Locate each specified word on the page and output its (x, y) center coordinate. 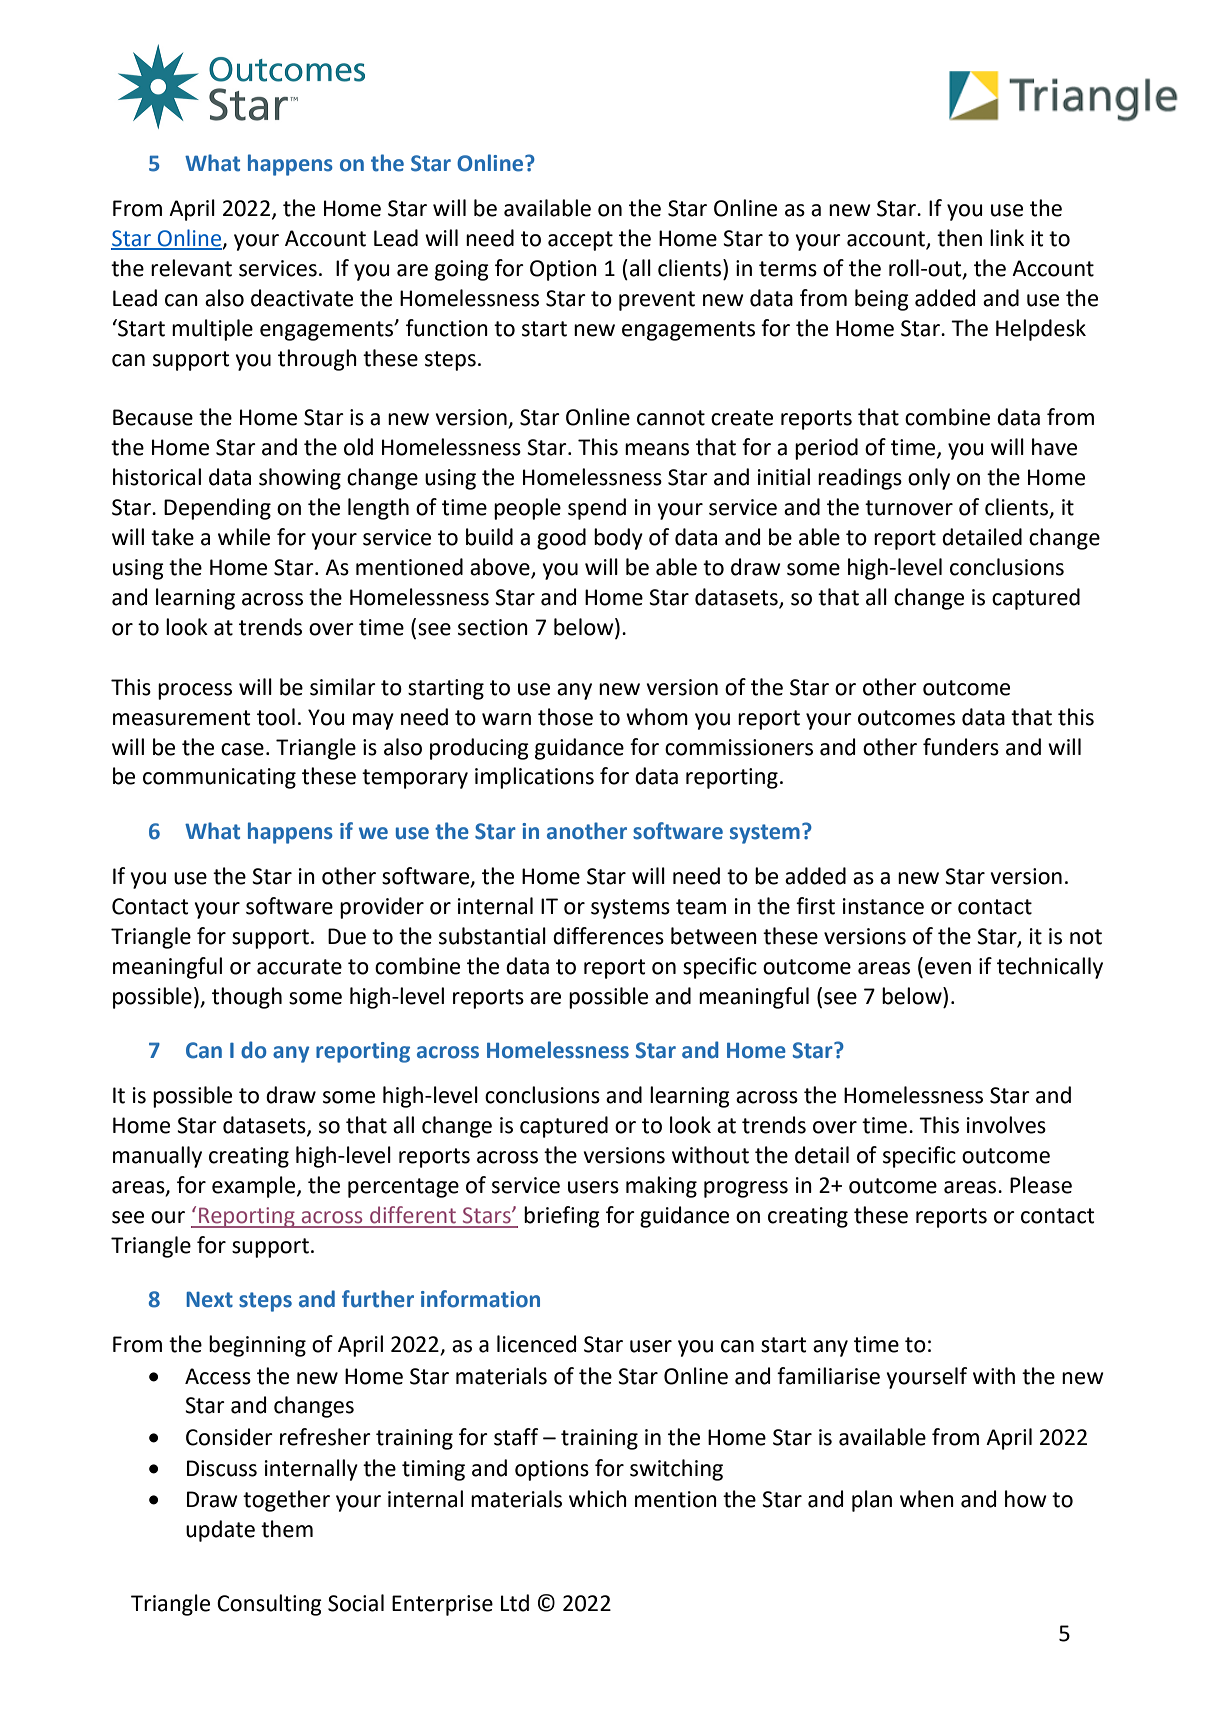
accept (580, 241)
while (244, 537)
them (287, 1529)
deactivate (302, 298)
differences (608, 936)
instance (883, 906)
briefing (562, 1217)
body (618, 539)
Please (1041, 1185)
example (255, 1187)
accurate (299, 967)
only (929, 479)
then (959, 238)
